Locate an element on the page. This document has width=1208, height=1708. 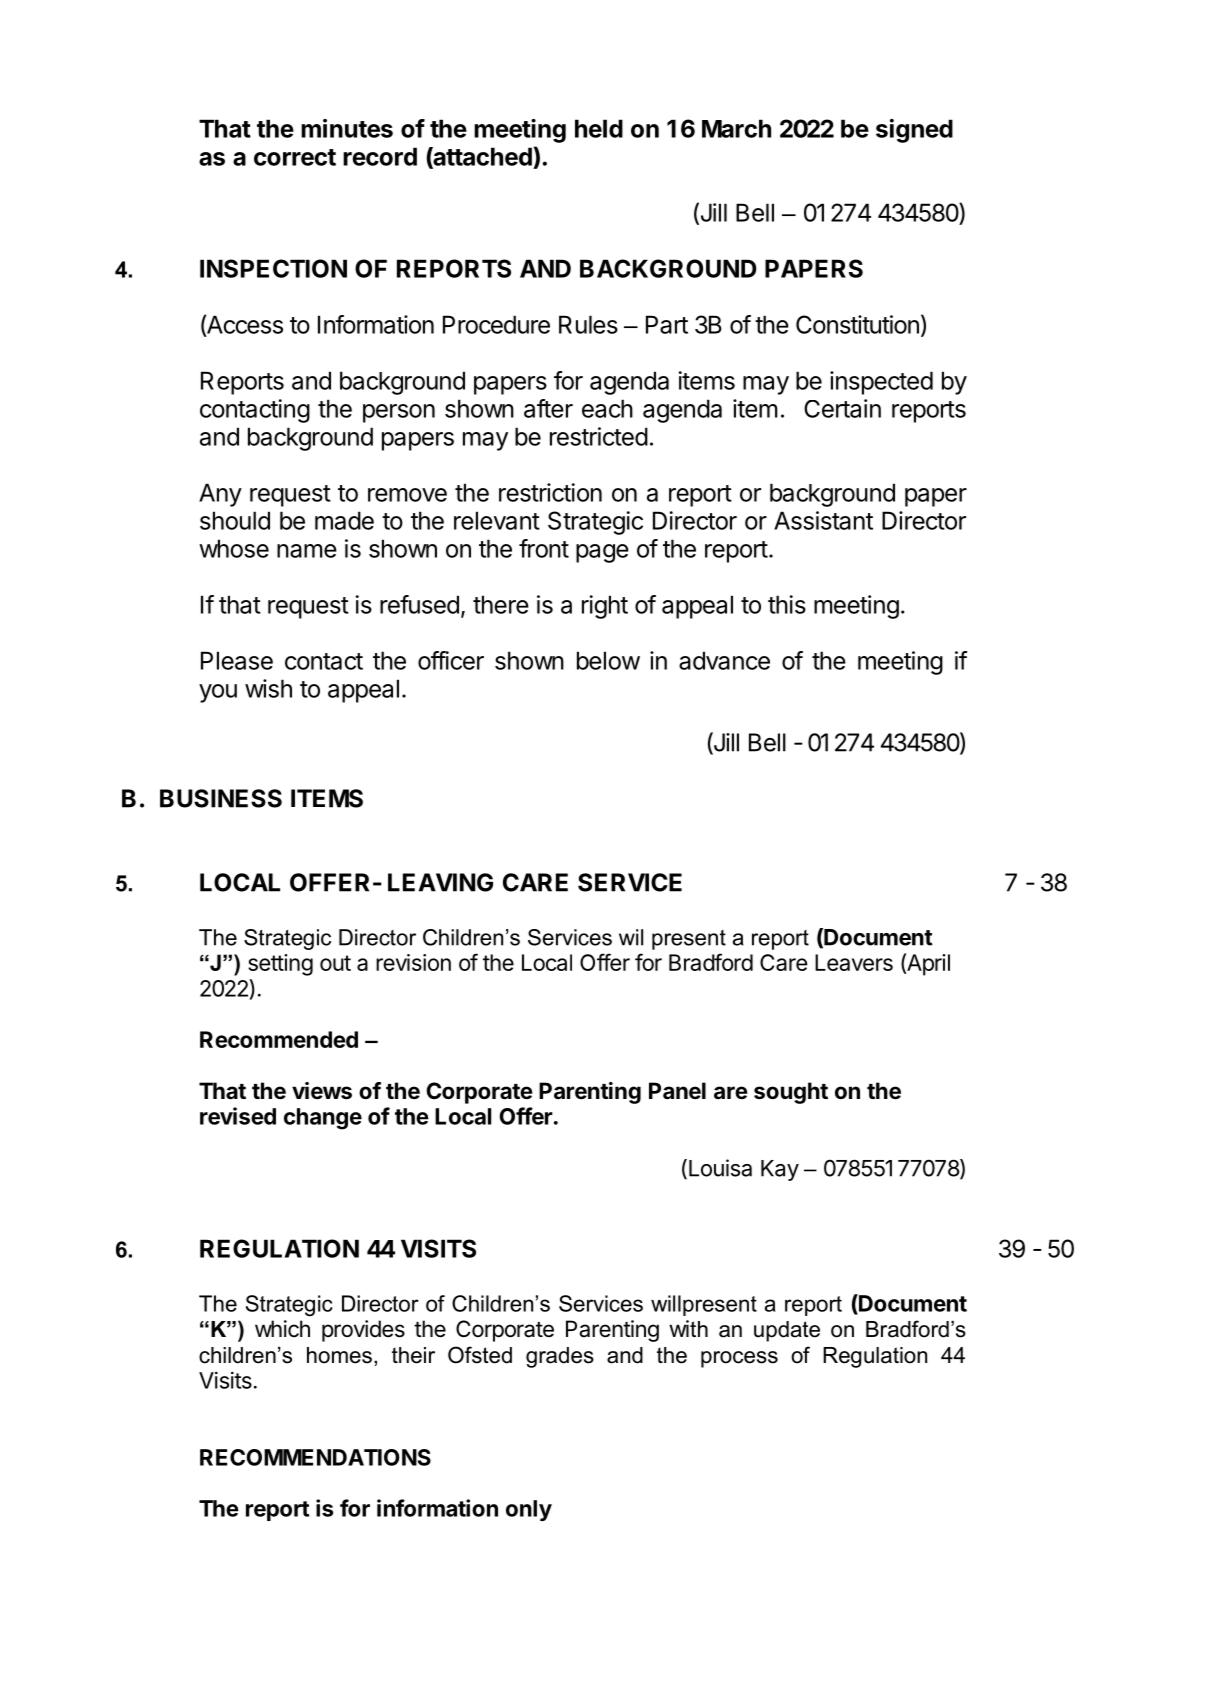
change is located at coordinates (323, 1119).
